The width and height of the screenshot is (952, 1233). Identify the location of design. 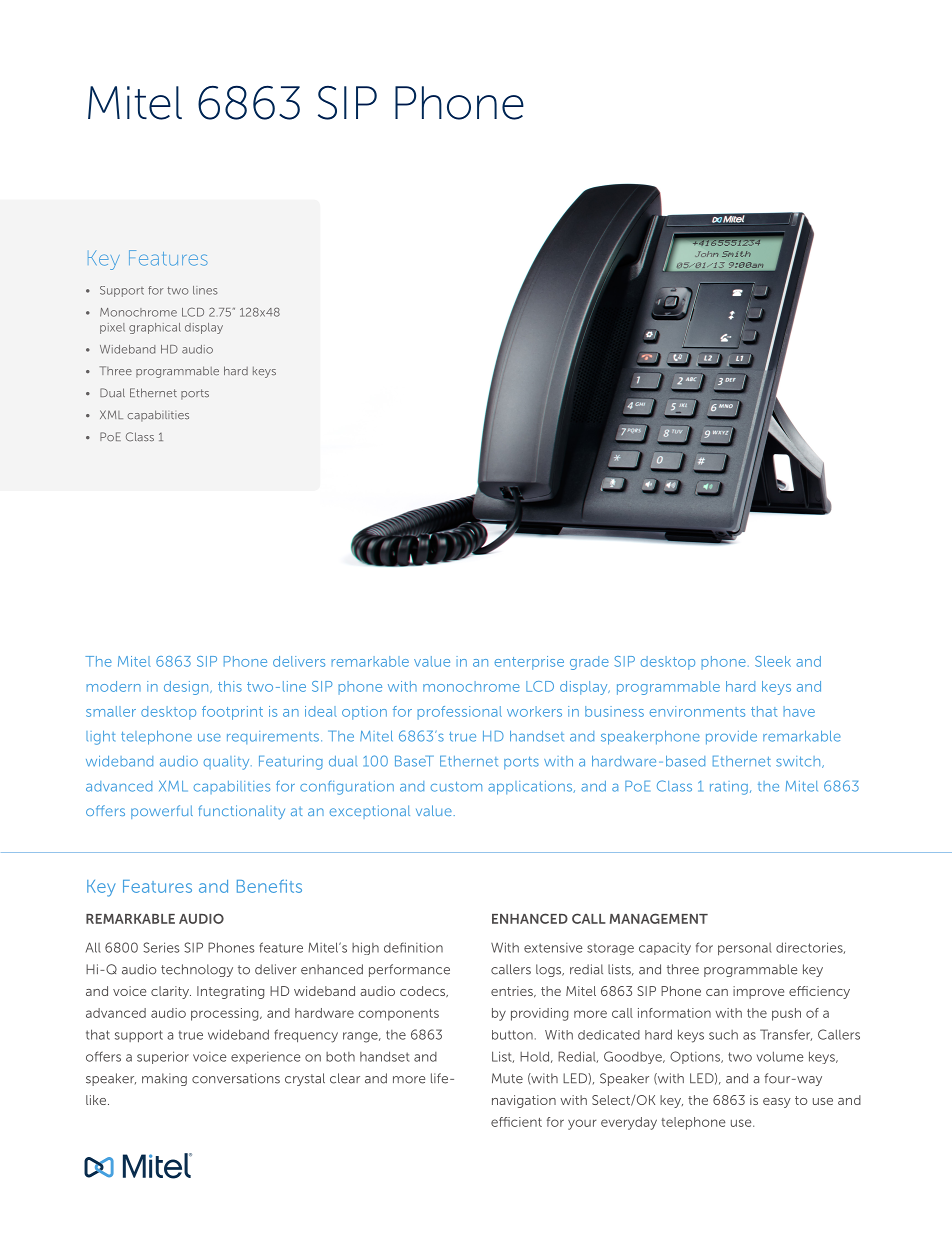
(187, 688).
